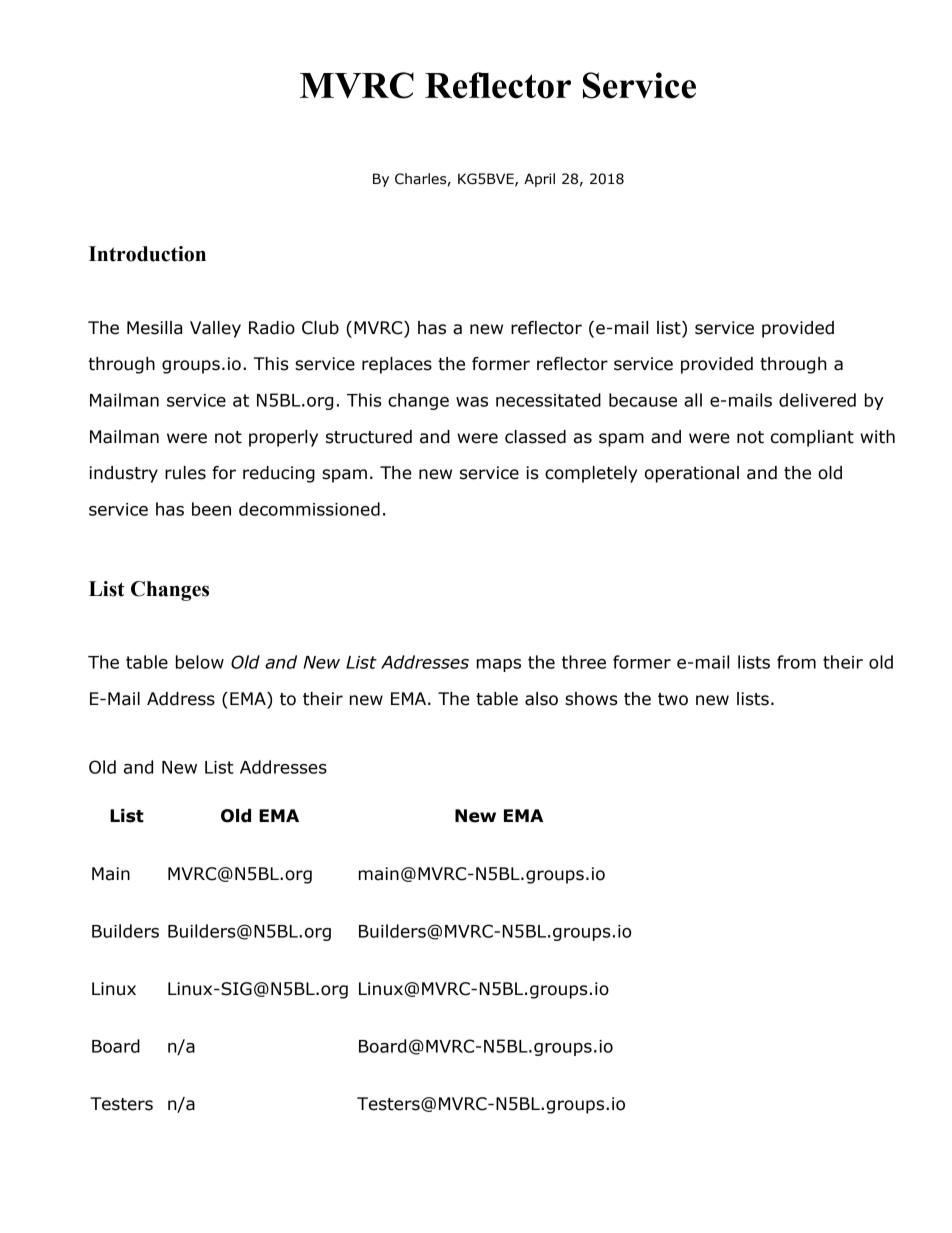 Image resolution: width=952 pixels, height=1233 pixels. I want to click on replaces, so click(397, 365).
